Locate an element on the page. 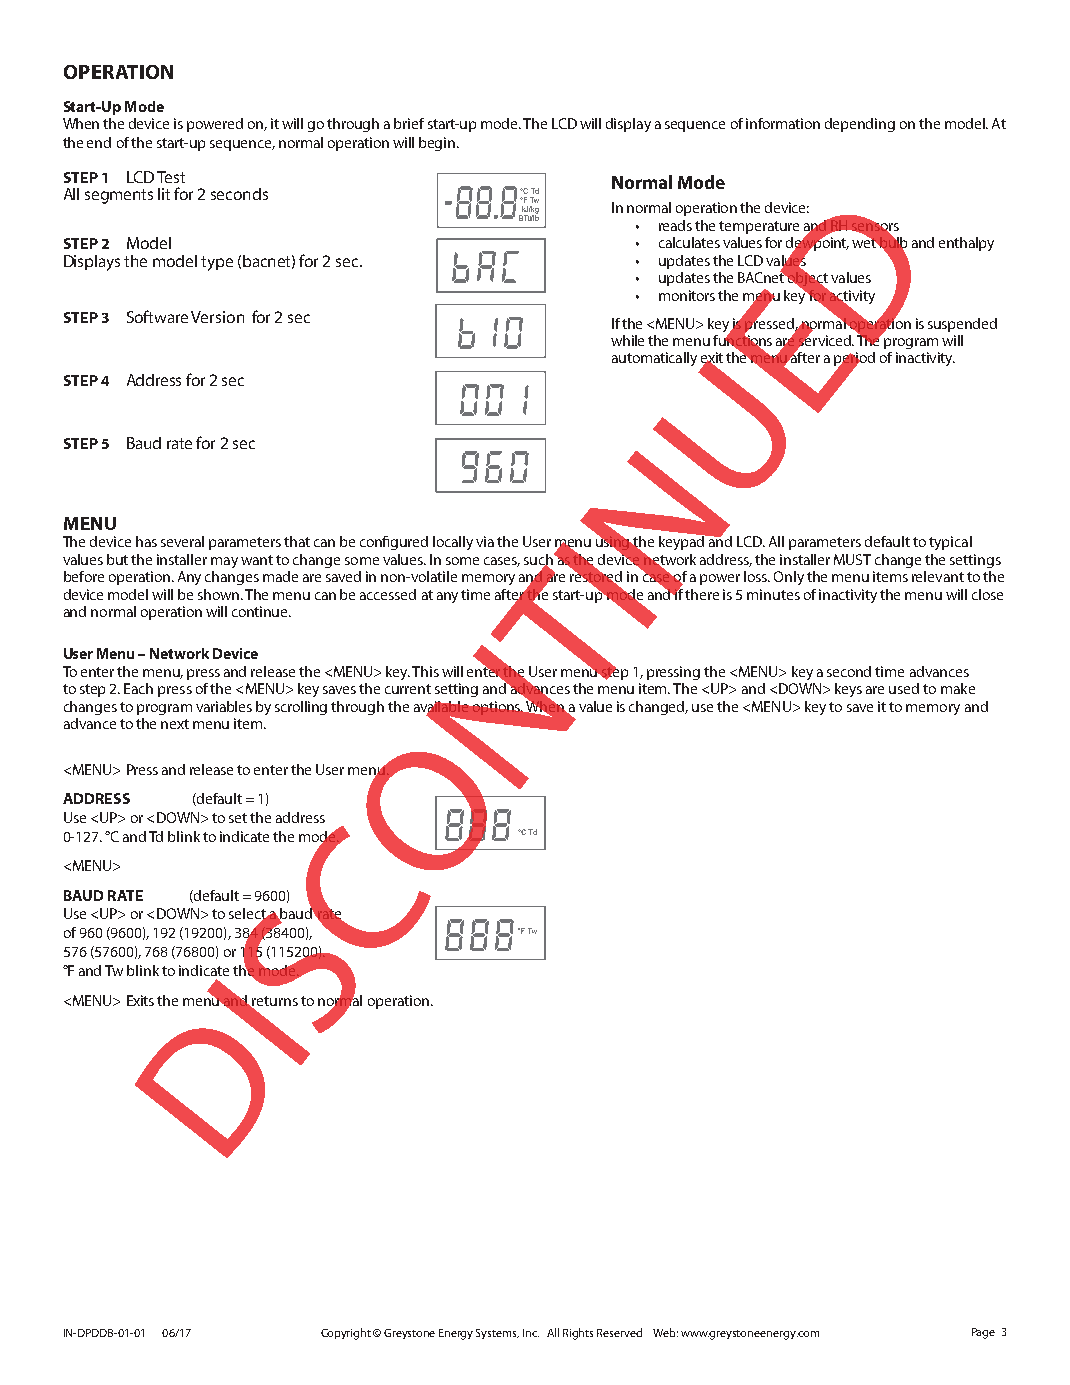 The image size is (1070, 1385). several is located at coordinates (182, 541).
